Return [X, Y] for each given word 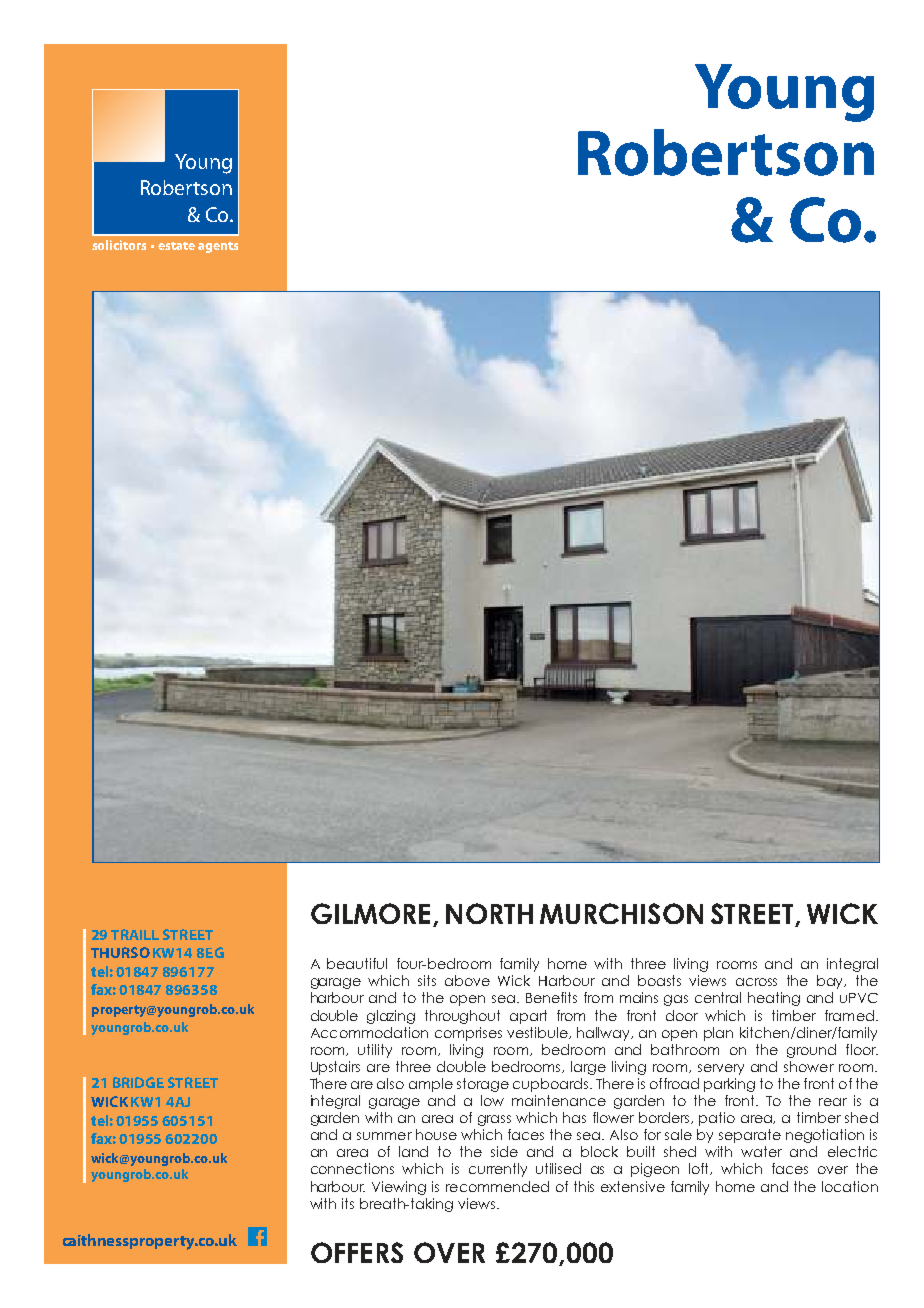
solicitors [119, 245]
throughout [462, 1017]
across [756, 982]
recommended [497, 1186]
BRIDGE [138, 1082]
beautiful [357, 963]
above [467, 980]
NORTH [489, 913]
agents [218, 247]
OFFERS [357, 1252]
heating [774, 999]
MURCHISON [621, 913]
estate [176, 246]
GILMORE [370, 913]
